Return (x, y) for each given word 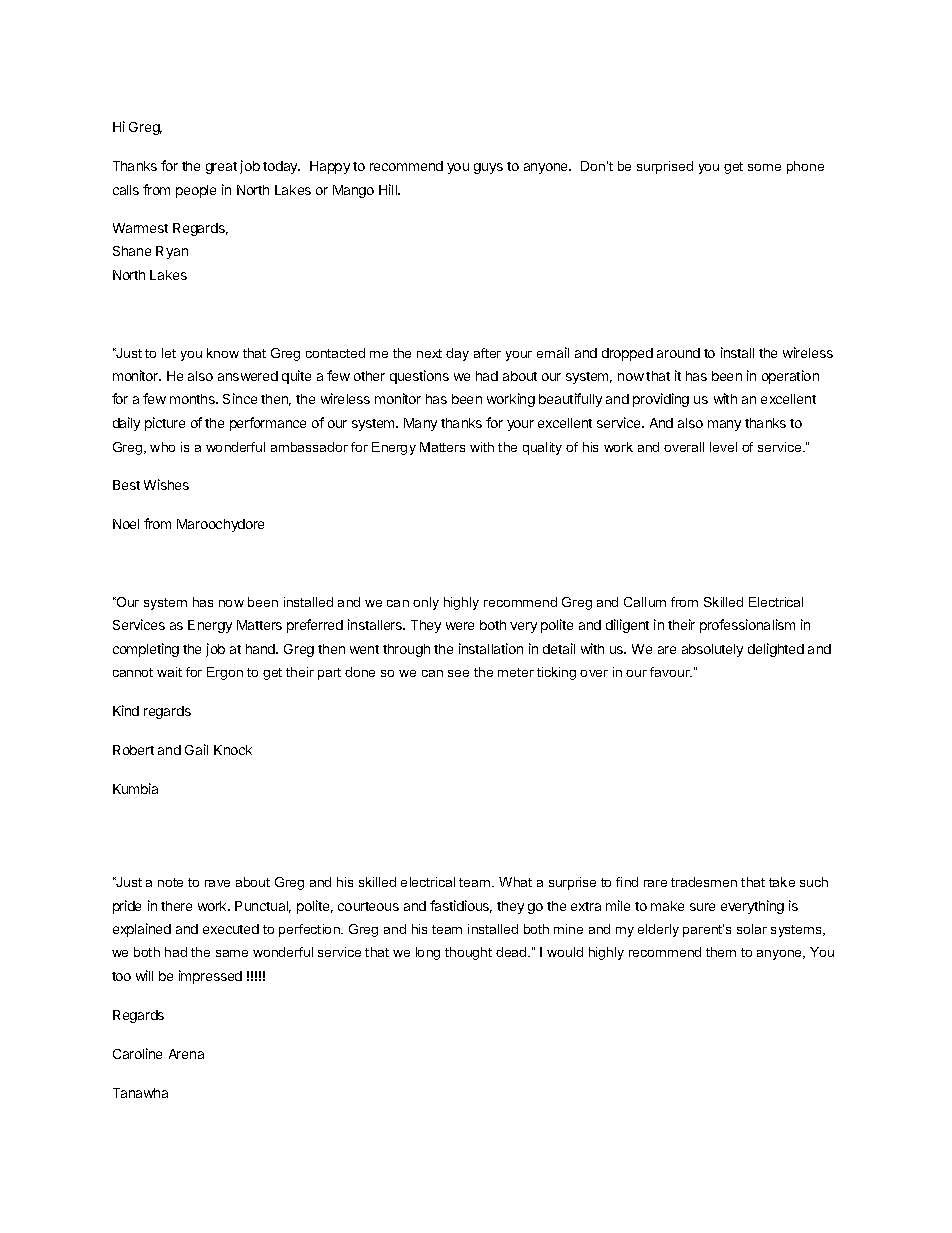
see (458, 673)
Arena (186, 1054)
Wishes (166, 484)
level (723, 447)
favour (671, 672)
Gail (196, 749)
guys (488, 168)
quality (542, 448)
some (764, 167)
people (196, 191)
